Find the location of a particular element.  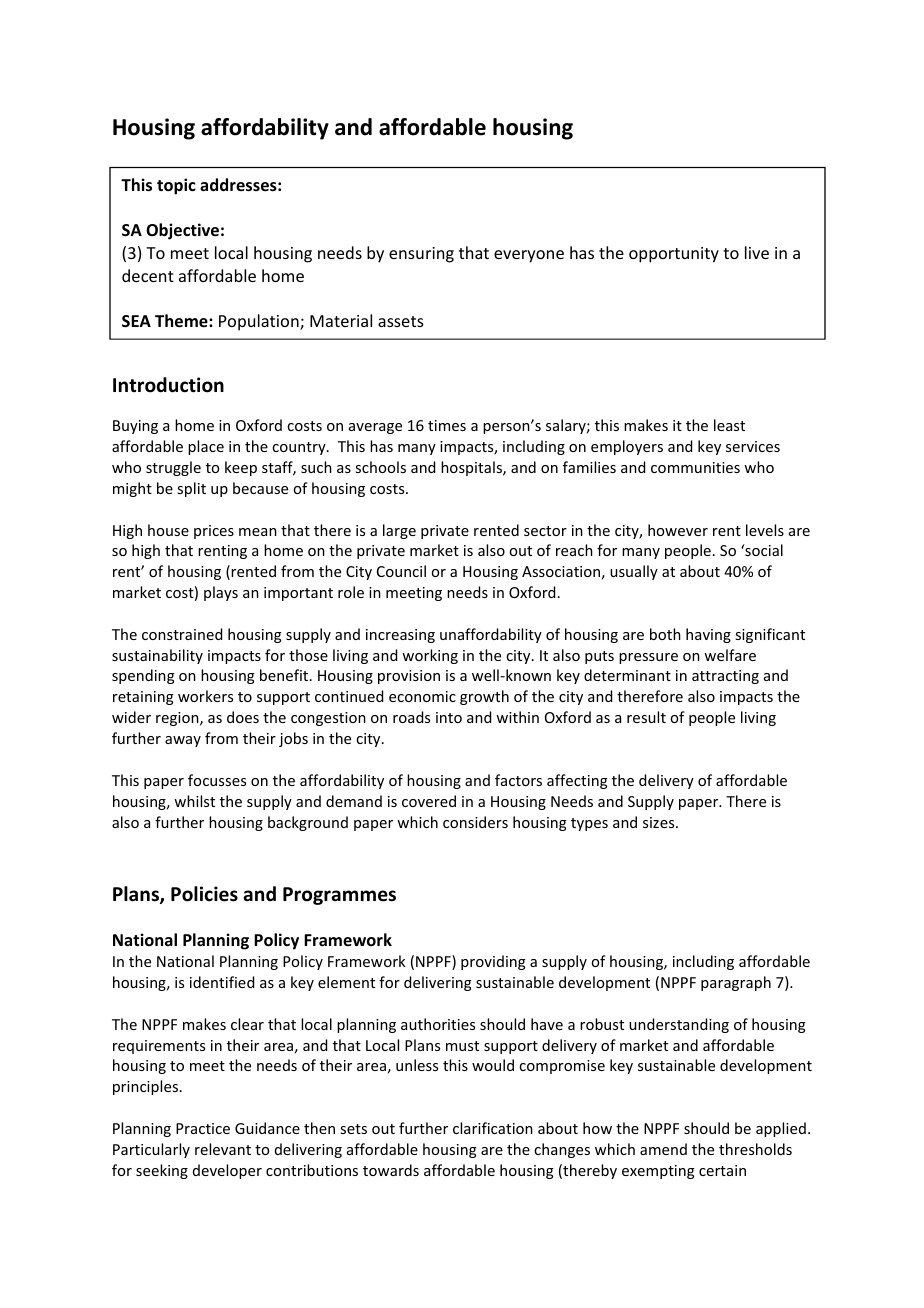

relevant is located at coordinates (223, 1149).
